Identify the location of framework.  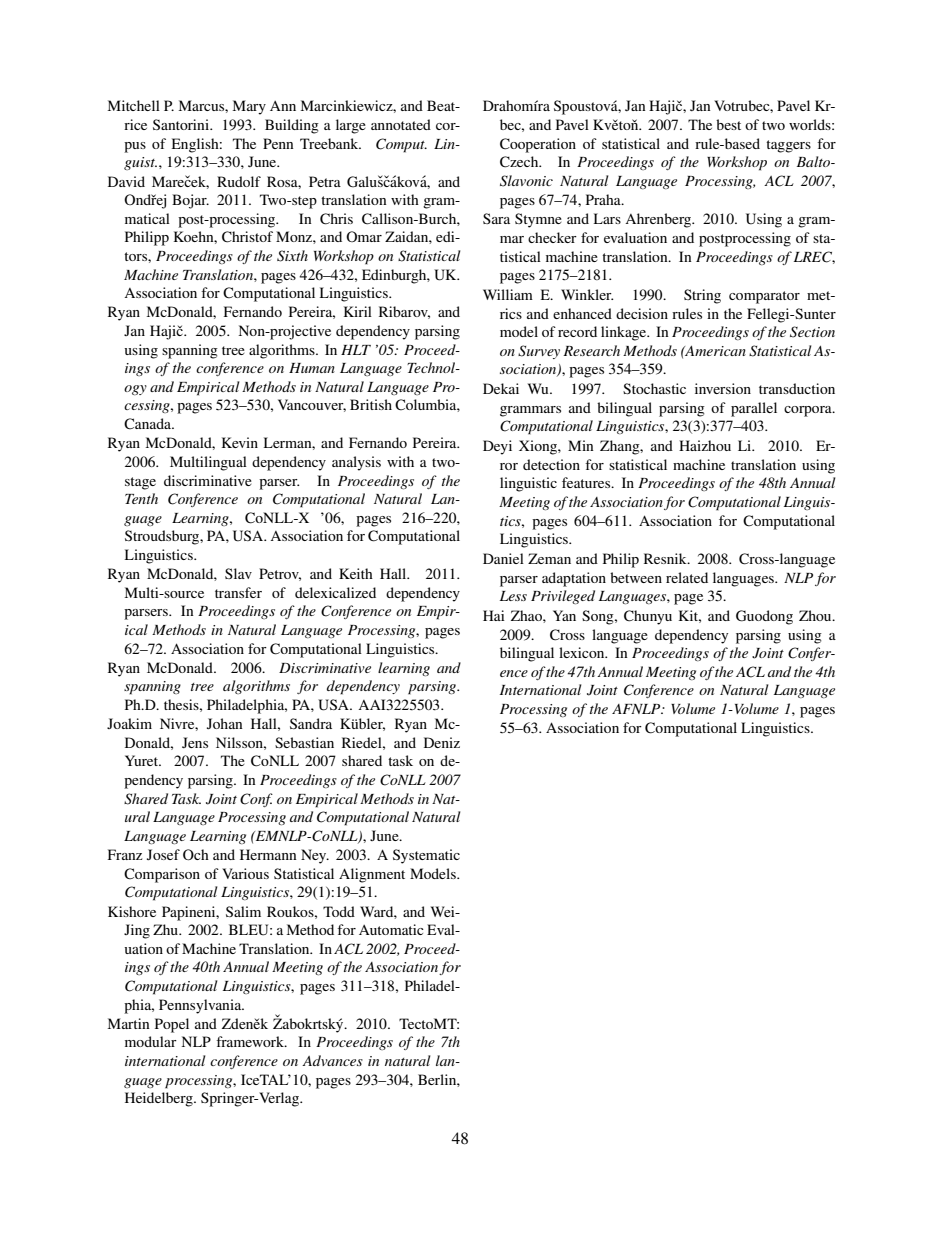
(251, 1041).
